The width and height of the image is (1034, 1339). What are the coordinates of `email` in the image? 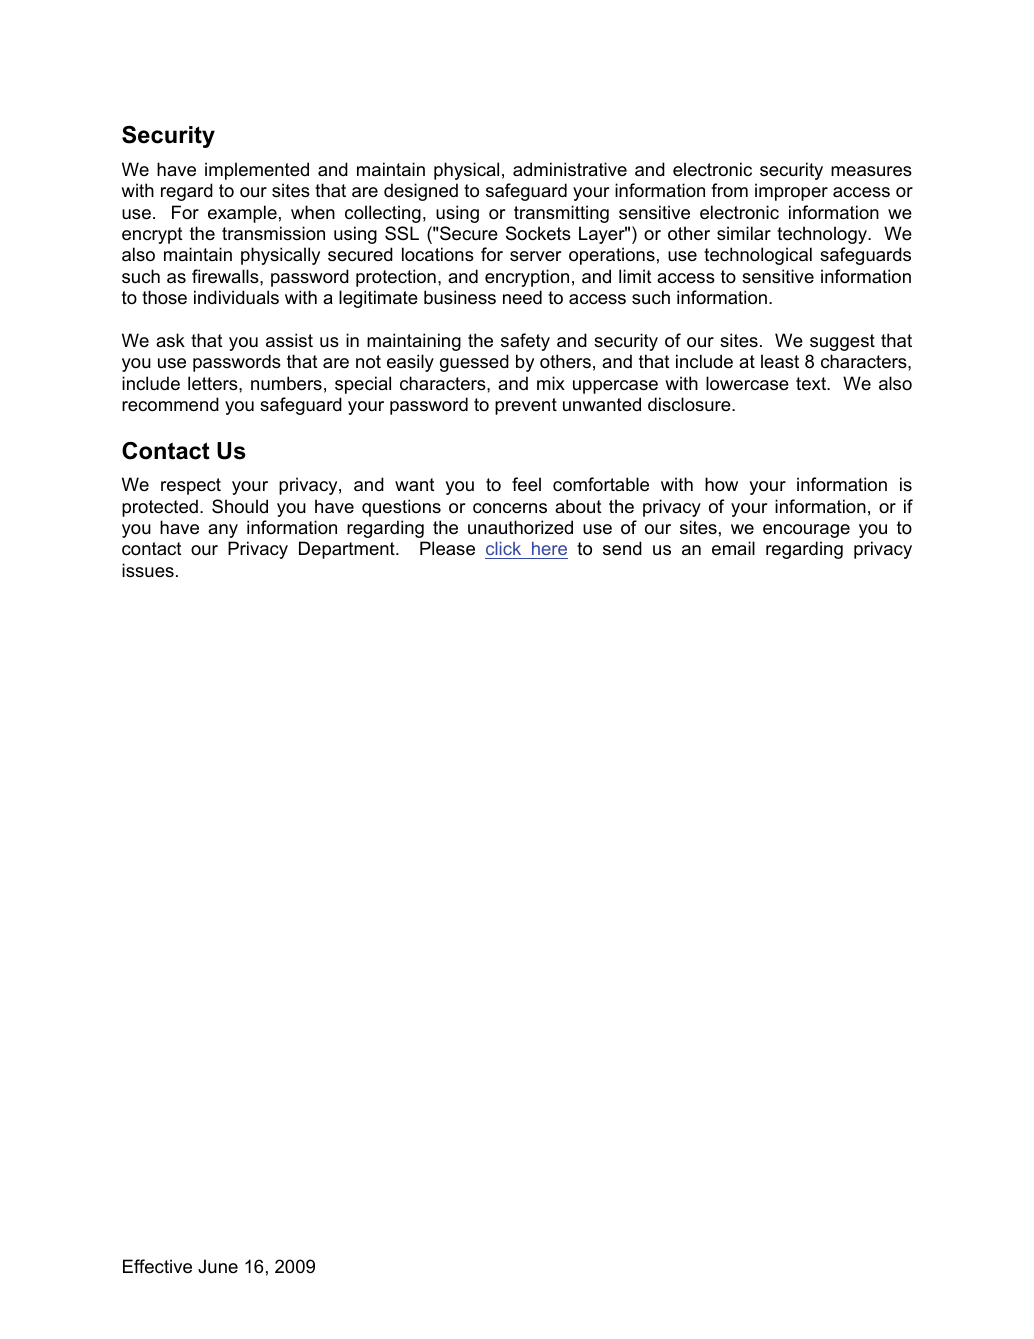 It's located at (733, 548).
